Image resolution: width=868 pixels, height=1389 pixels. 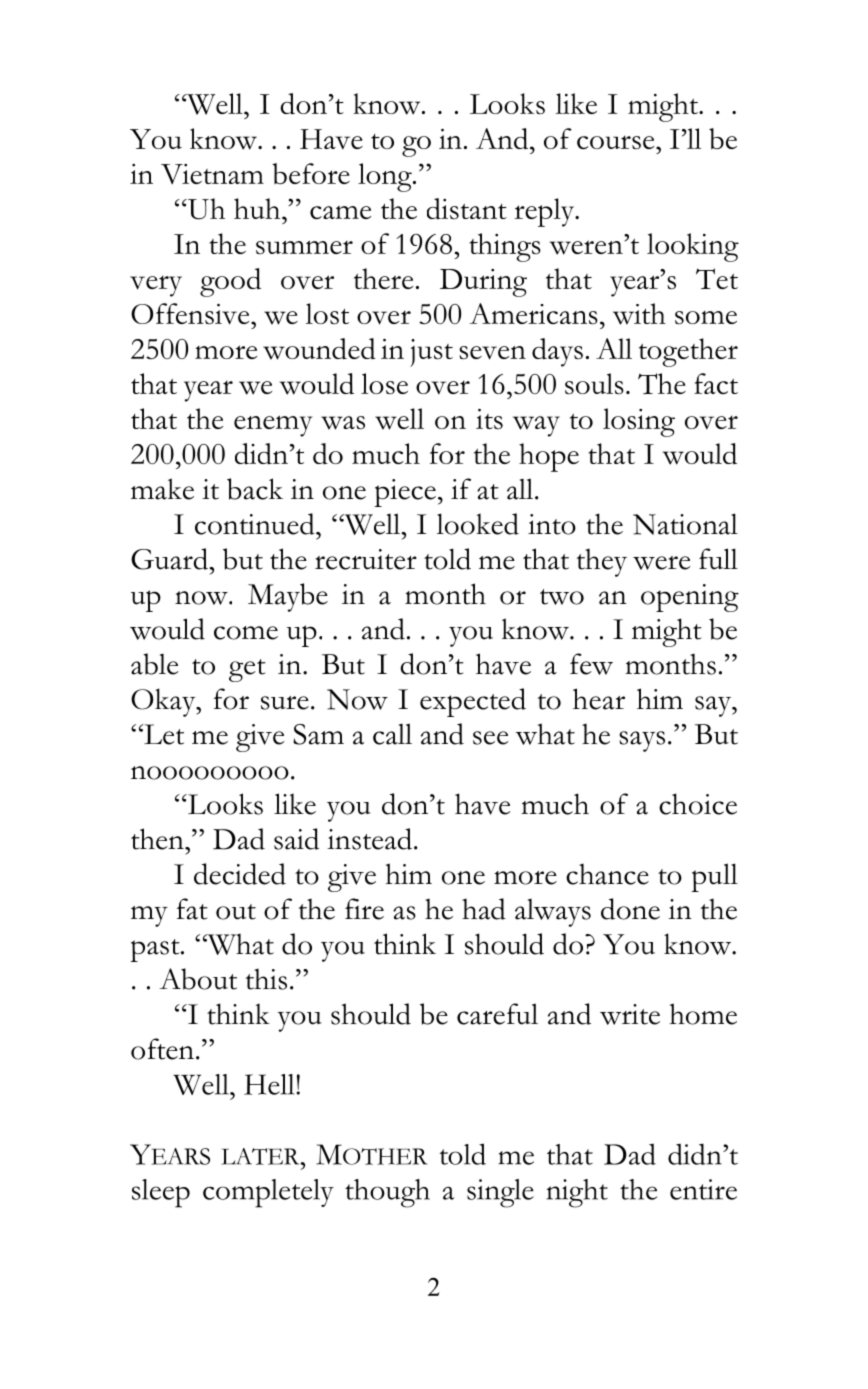 What do you see at coordinates (617, 142) in the screenshot?
I see `course` at bounding box center [617, 142].
